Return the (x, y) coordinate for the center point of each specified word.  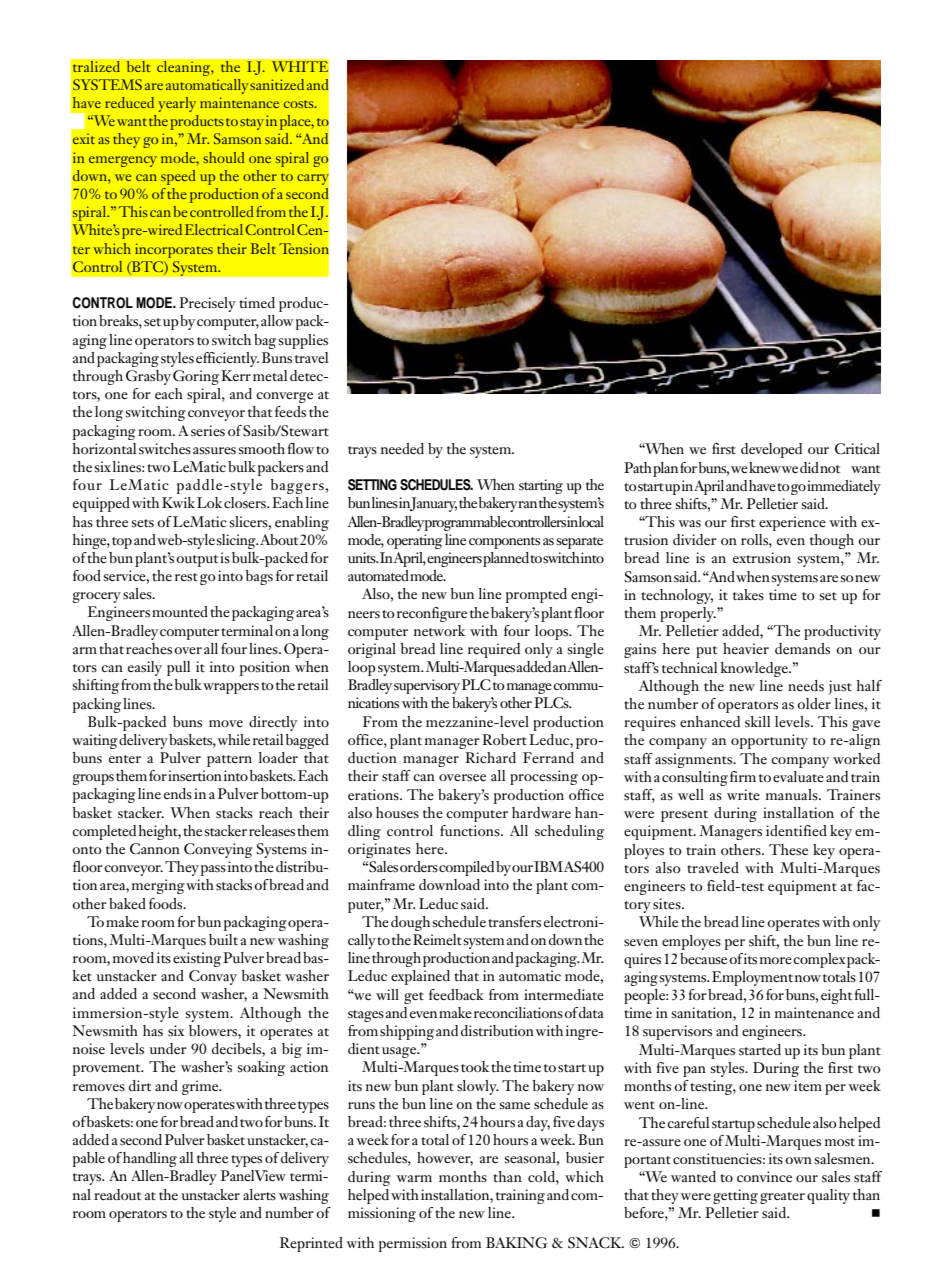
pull (178, 668)
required (494, 650)
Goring (196, 377)
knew (765, 468)
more (776, 960)
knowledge (755, 669)
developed (771, 450)
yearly (177, 104)
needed (402, 449)
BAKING (516, 1243)
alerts (259, 1195)
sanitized (277, 84)
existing (197, 959)
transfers (514, 922)
